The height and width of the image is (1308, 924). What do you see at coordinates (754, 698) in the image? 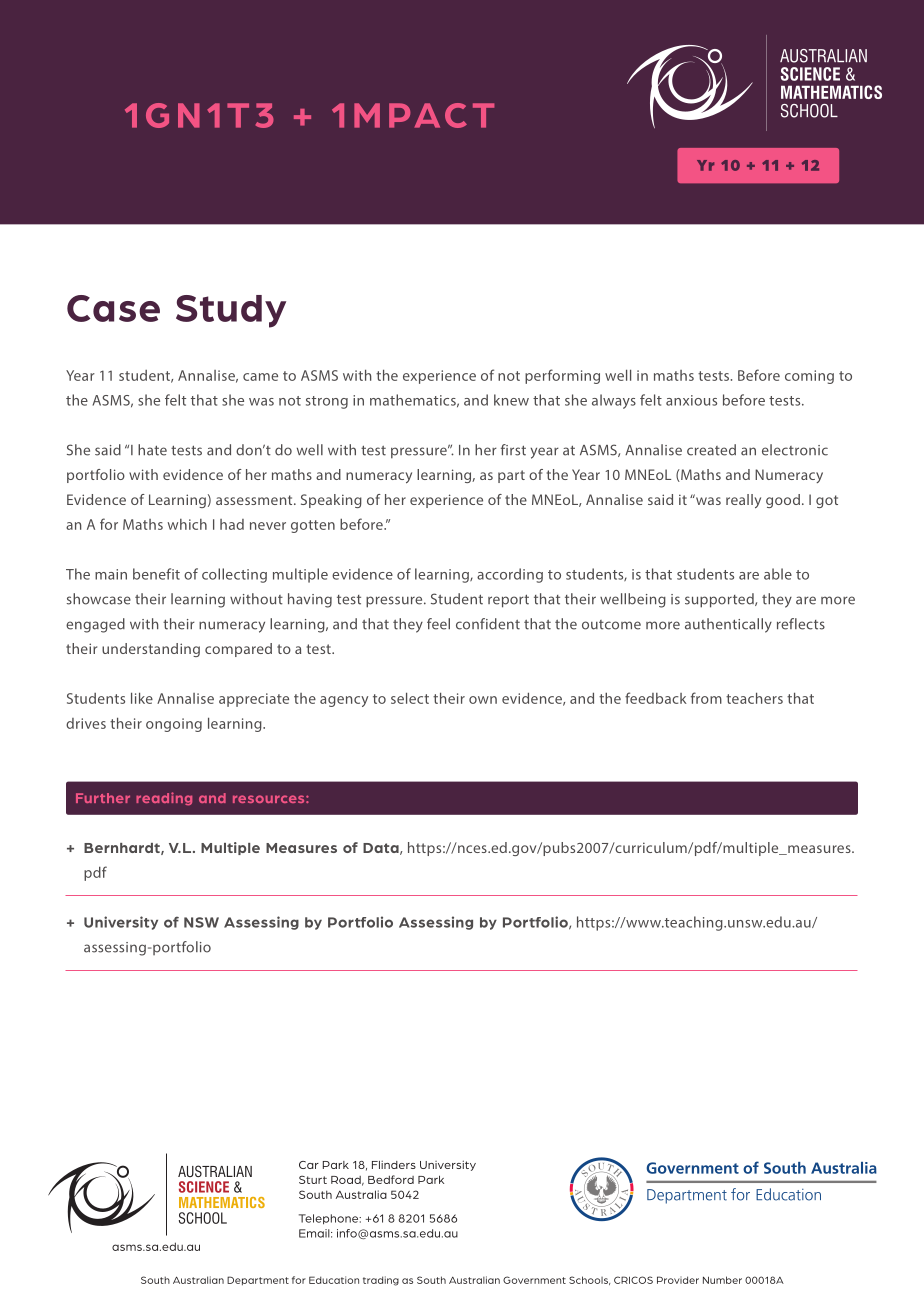
I see `teachers` at bounding box center [754, 698].
